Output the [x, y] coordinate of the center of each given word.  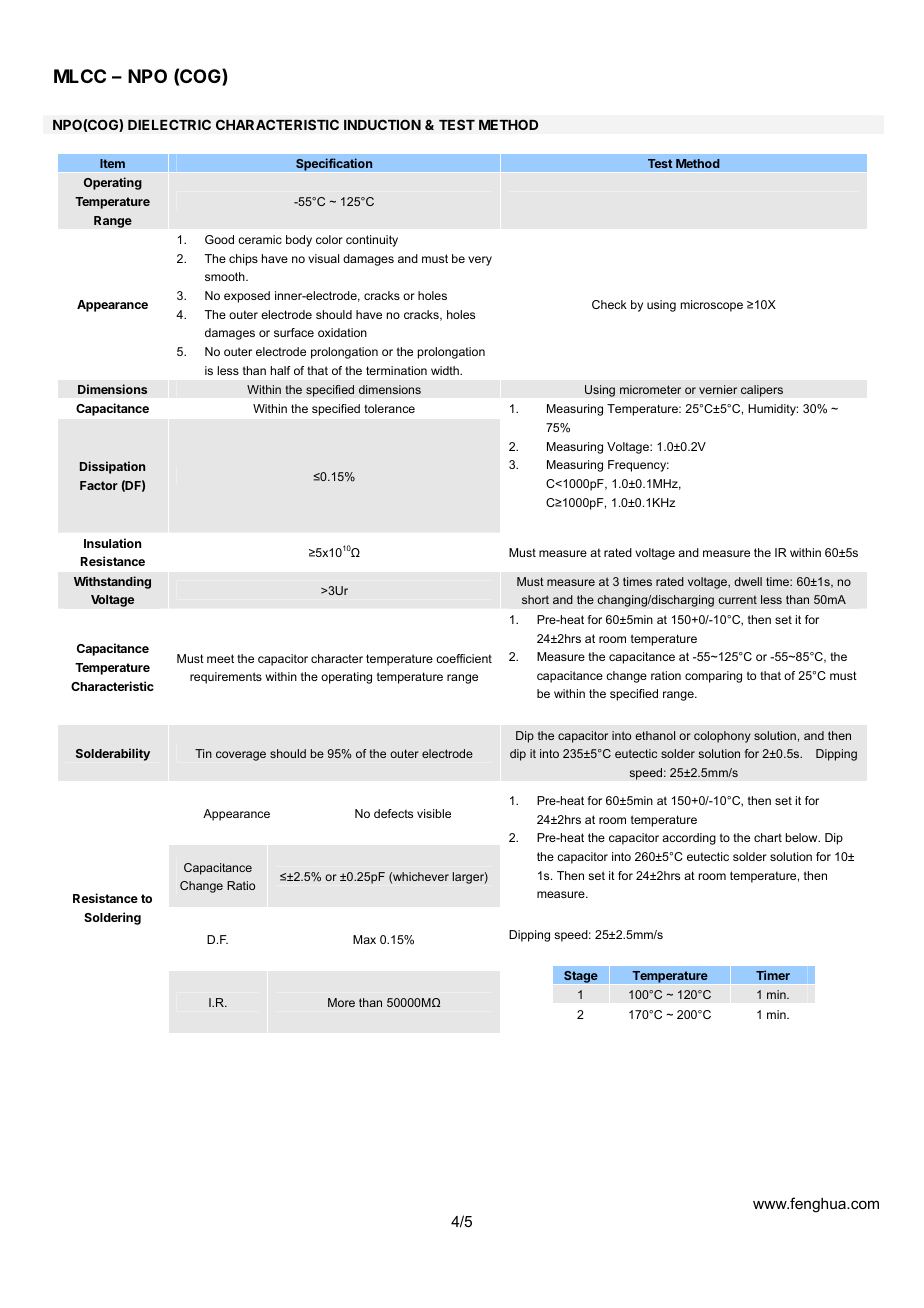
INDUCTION [382, 124]
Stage [581, 977]
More [341, 1002]
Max [364, 939]
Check [609, 304]
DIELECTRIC [169, 124]
